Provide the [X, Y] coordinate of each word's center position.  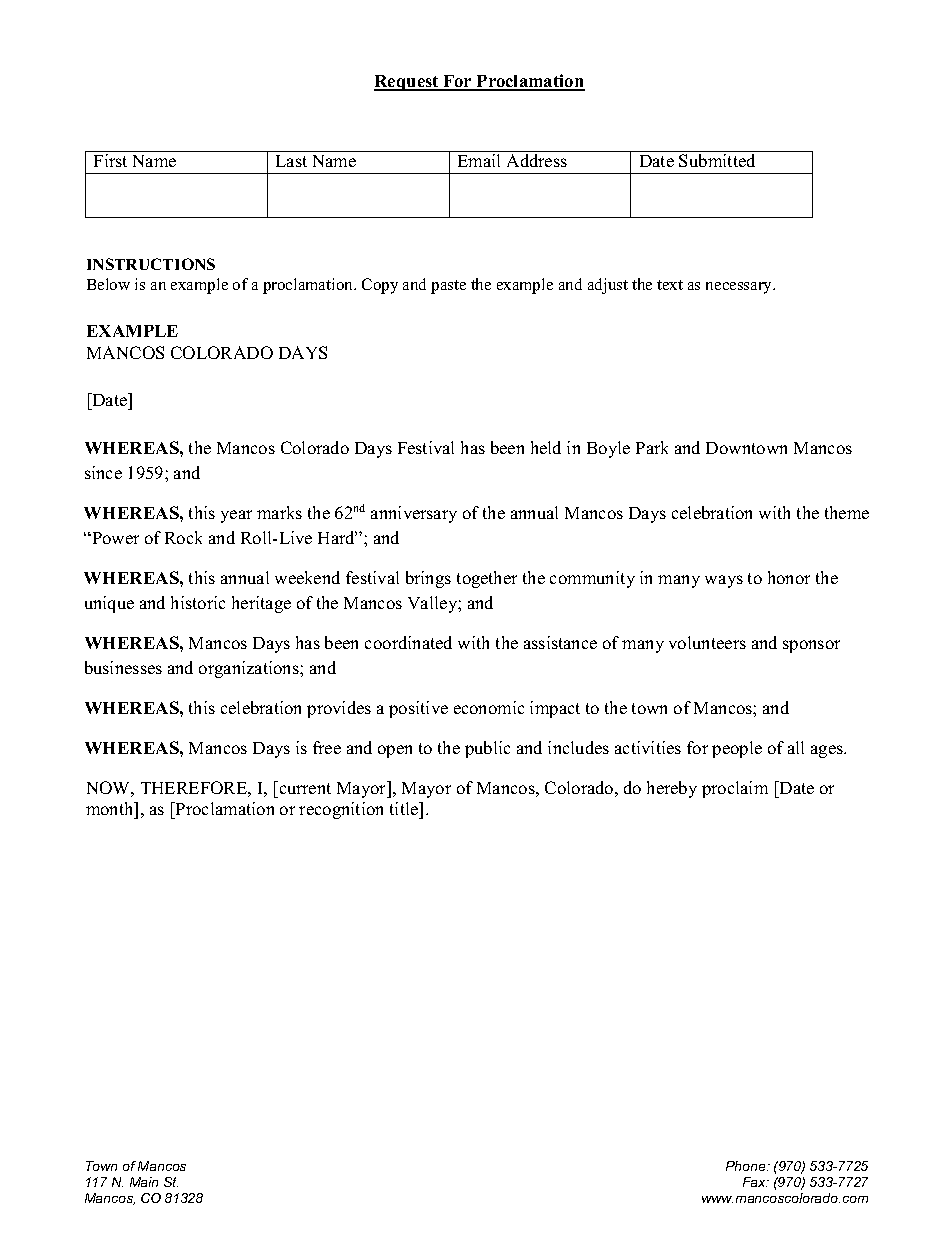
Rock [183, 537]
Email [479, 160]
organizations [250, 669]
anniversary [414, 514]
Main [144, 1182]
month [111, 810]
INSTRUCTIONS [151, 264]
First [110, 160]
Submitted [717, 160]
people [737, 749]
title [405, 810]
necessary [740, 288]
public [487, 749]
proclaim [735, 789]
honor [789, 577]
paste [448, 287]
